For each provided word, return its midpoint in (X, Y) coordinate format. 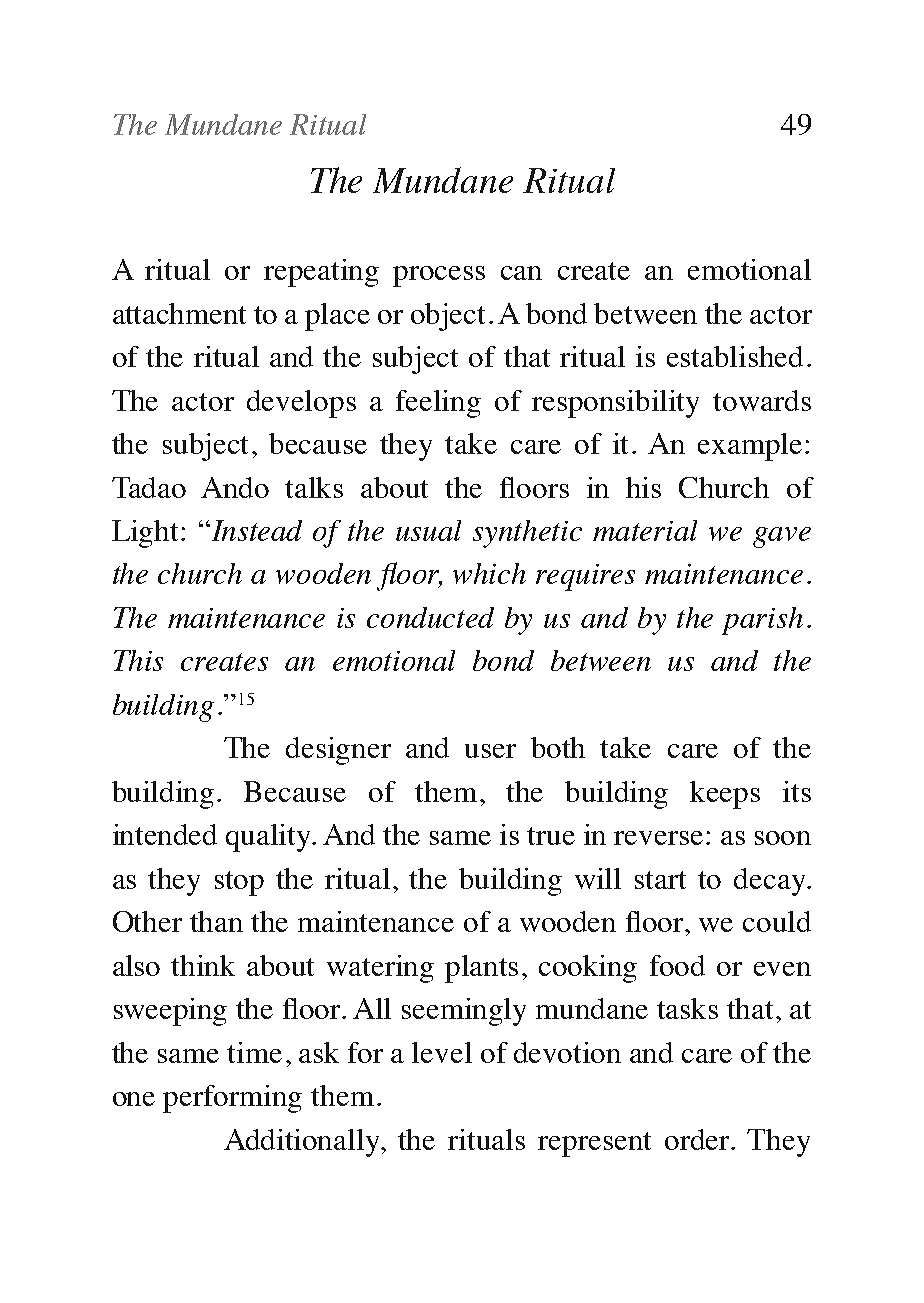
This (138, 660)
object (448, 317)
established (735, 356)
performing (232, 1099)
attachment (179, 313)
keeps (725, 795)
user (490, 751)
